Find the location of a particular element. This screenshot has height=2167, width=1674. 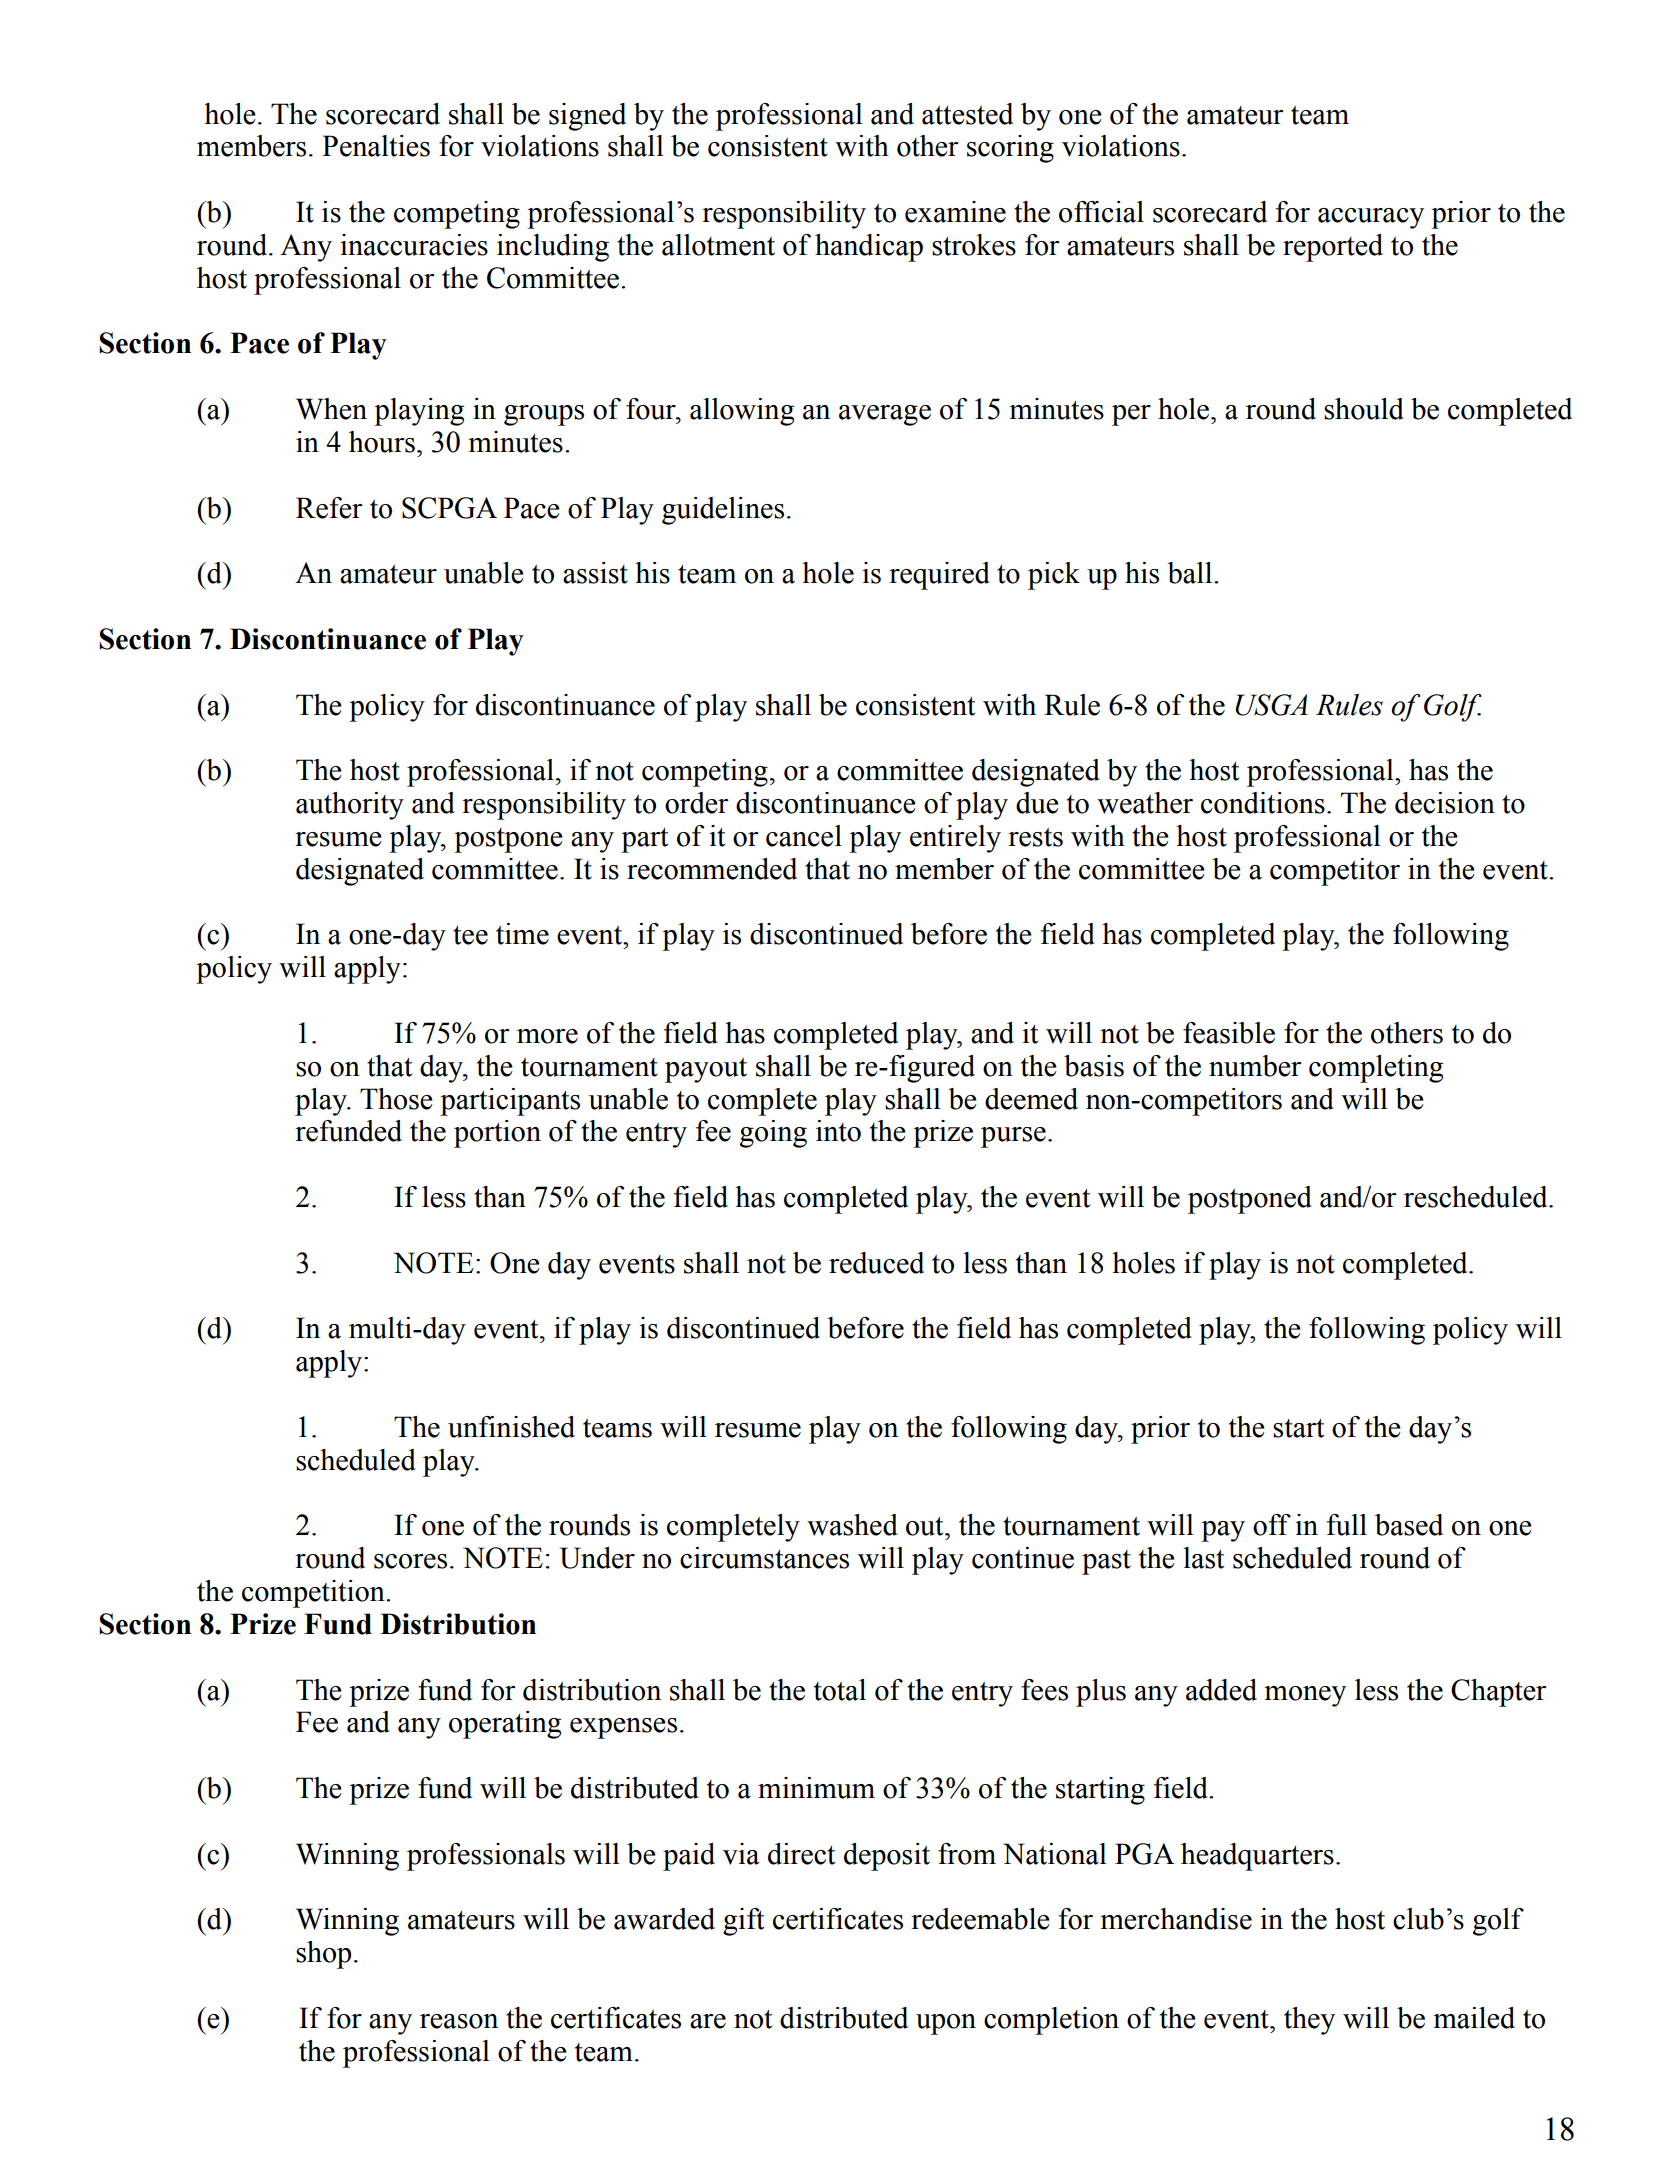

reason is located at coordinates (459, 2021).
